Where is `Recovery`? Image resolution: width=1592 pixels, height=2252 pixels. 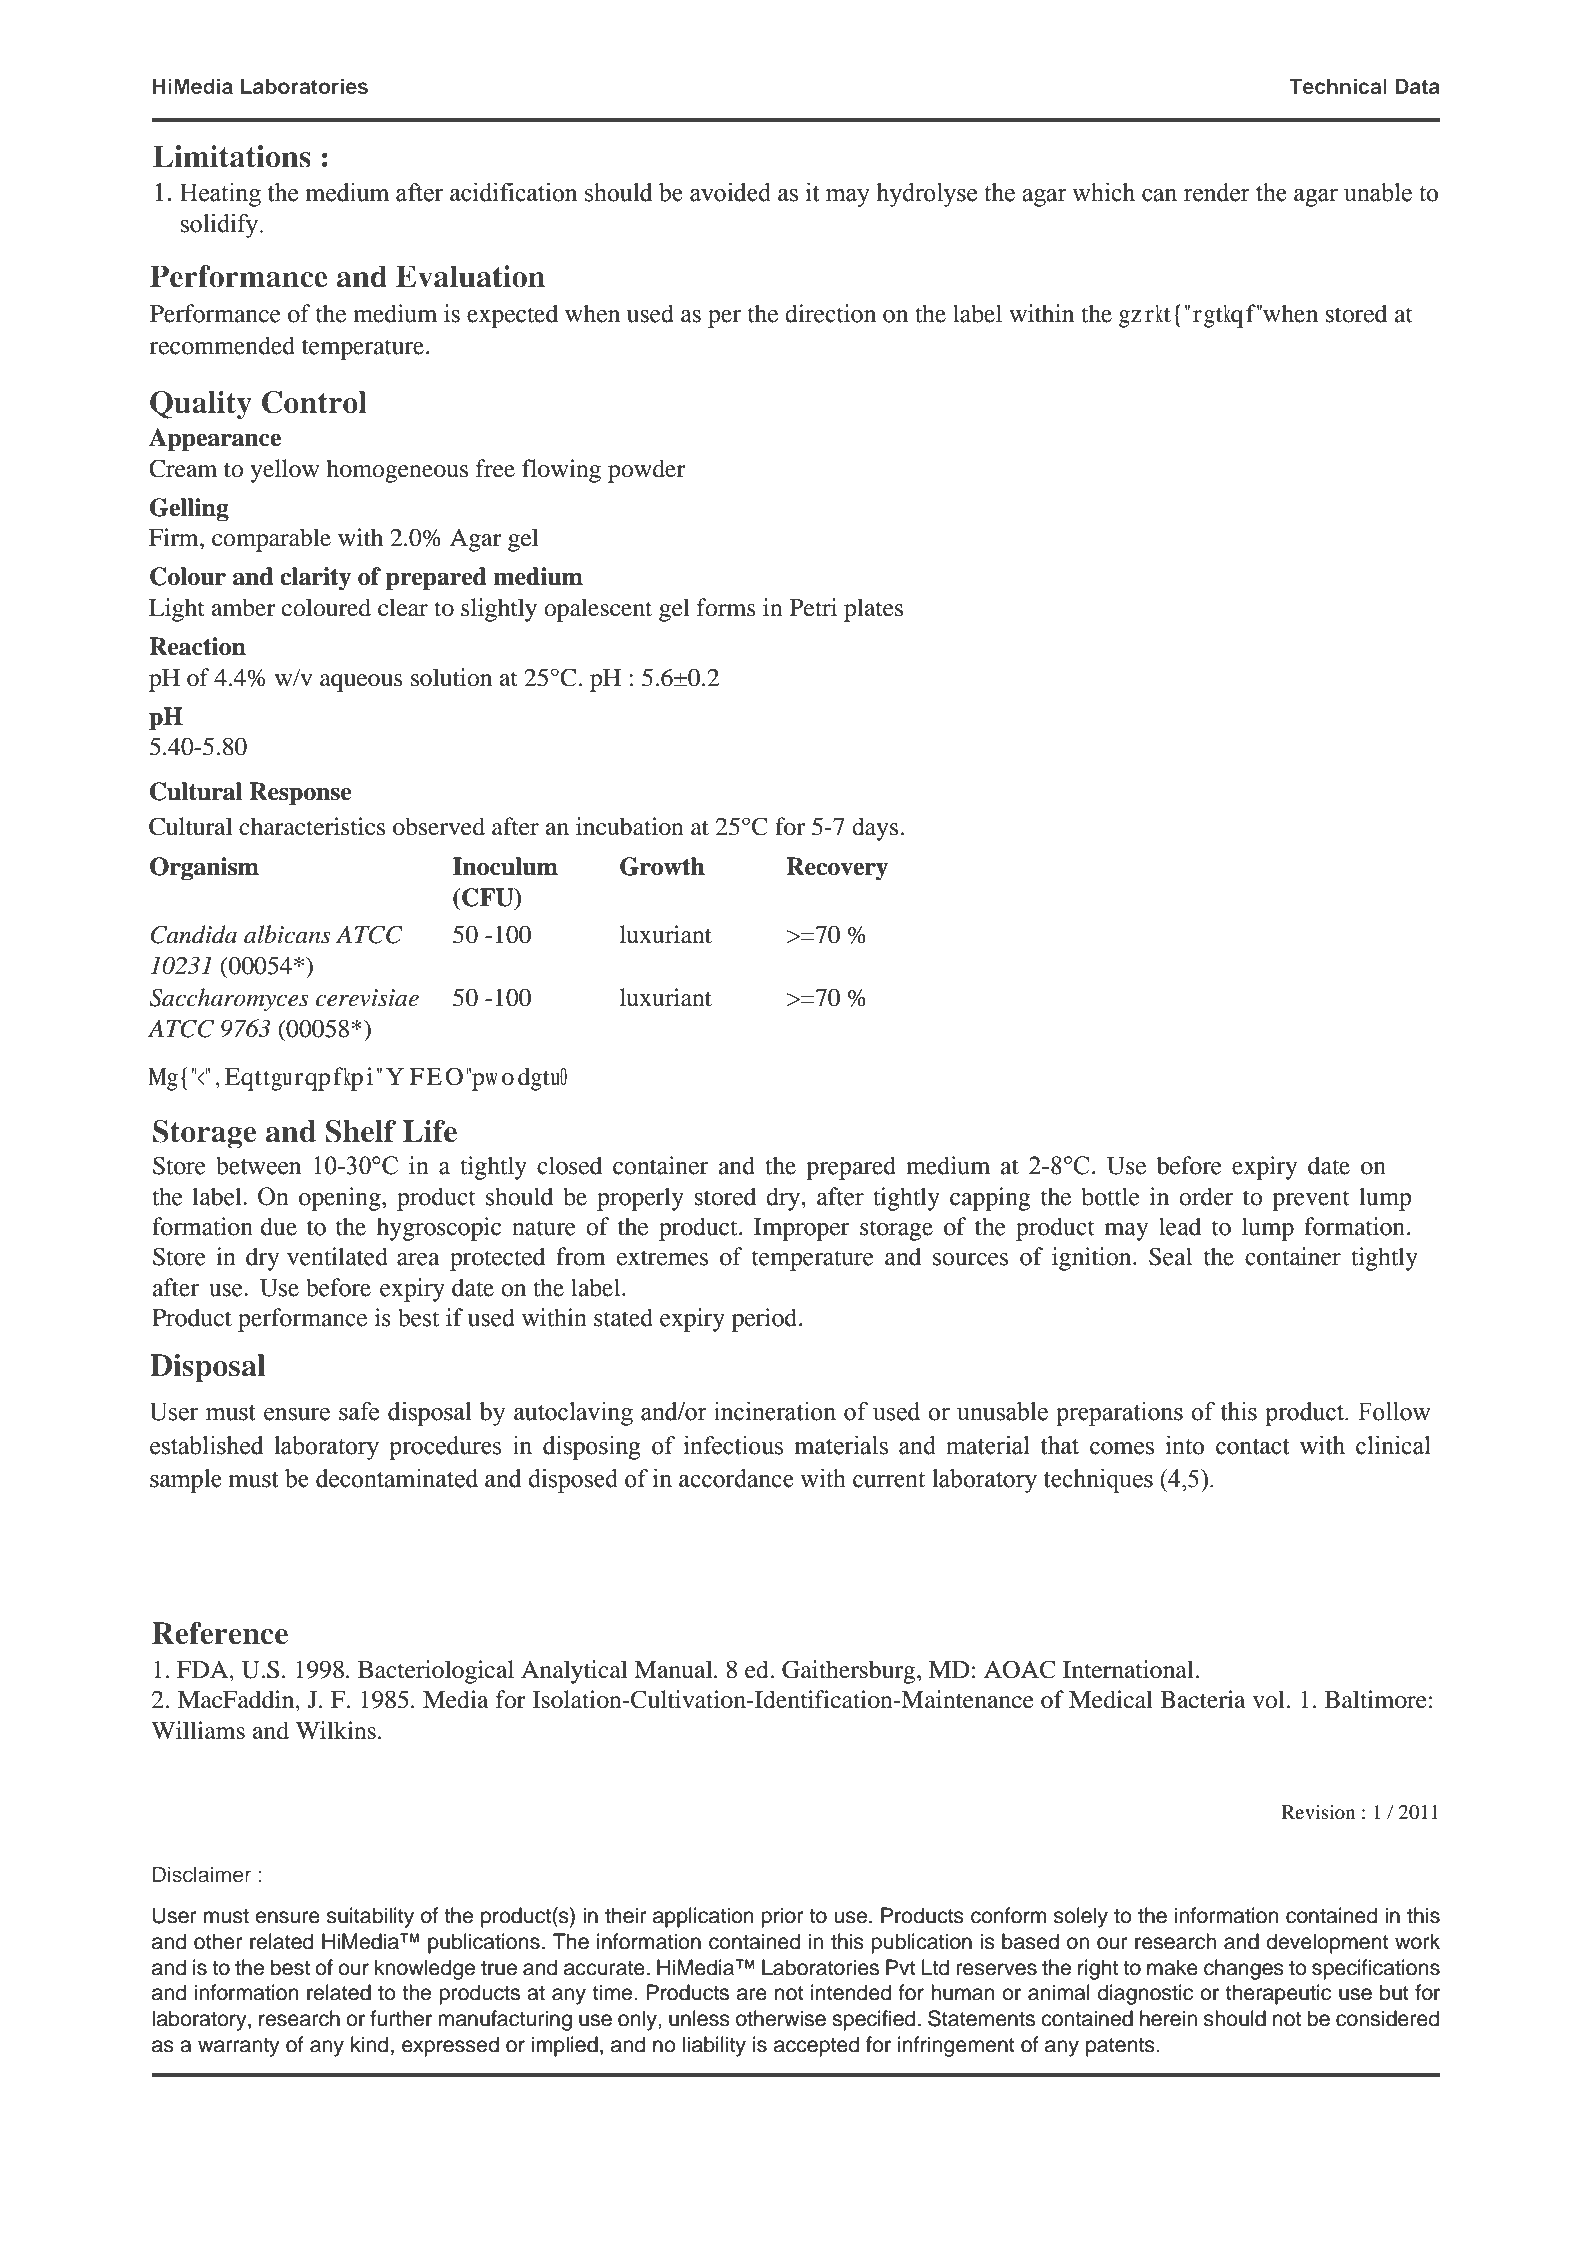 Recovery is located at coordinates (837, 869).
